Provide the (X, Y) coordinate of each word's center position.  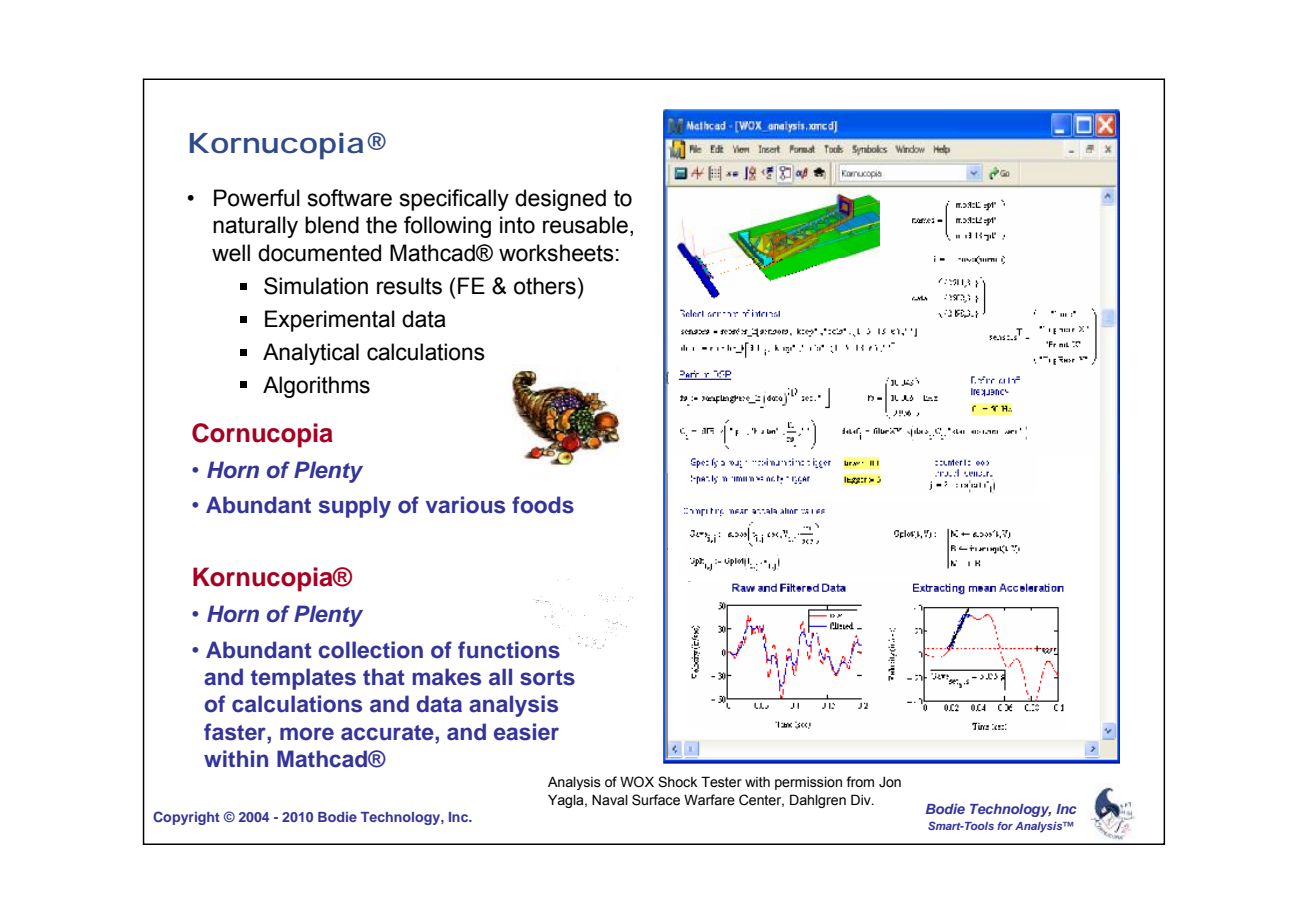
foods (543, 505)
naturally (255, 227)
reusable (585, 225)
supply (355, 507)
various (465, 505)
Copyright (186, 818)
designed (560, 200)
